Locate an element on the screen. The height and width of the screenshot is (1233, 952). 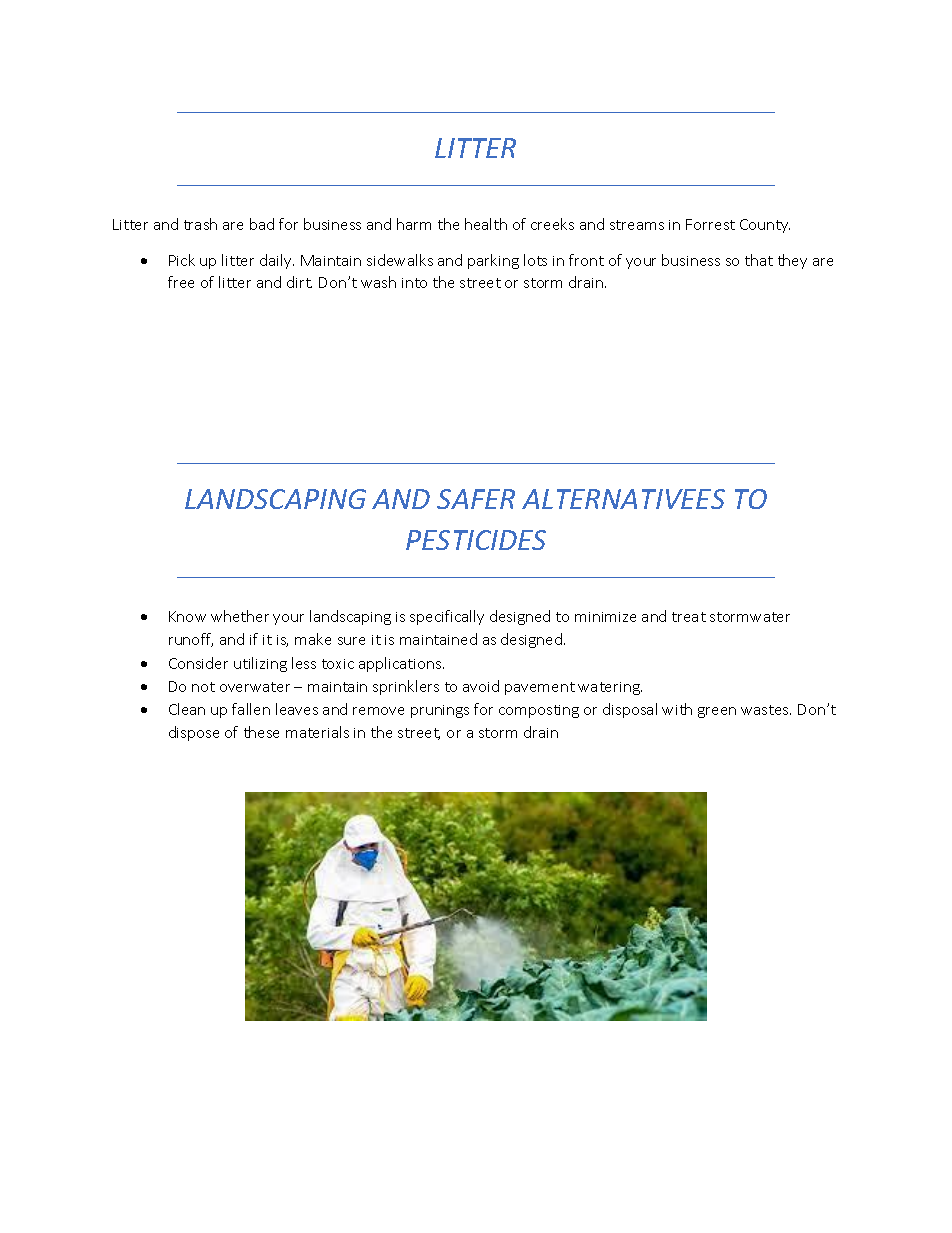
SAFER is located at coordinates (476, 499).
